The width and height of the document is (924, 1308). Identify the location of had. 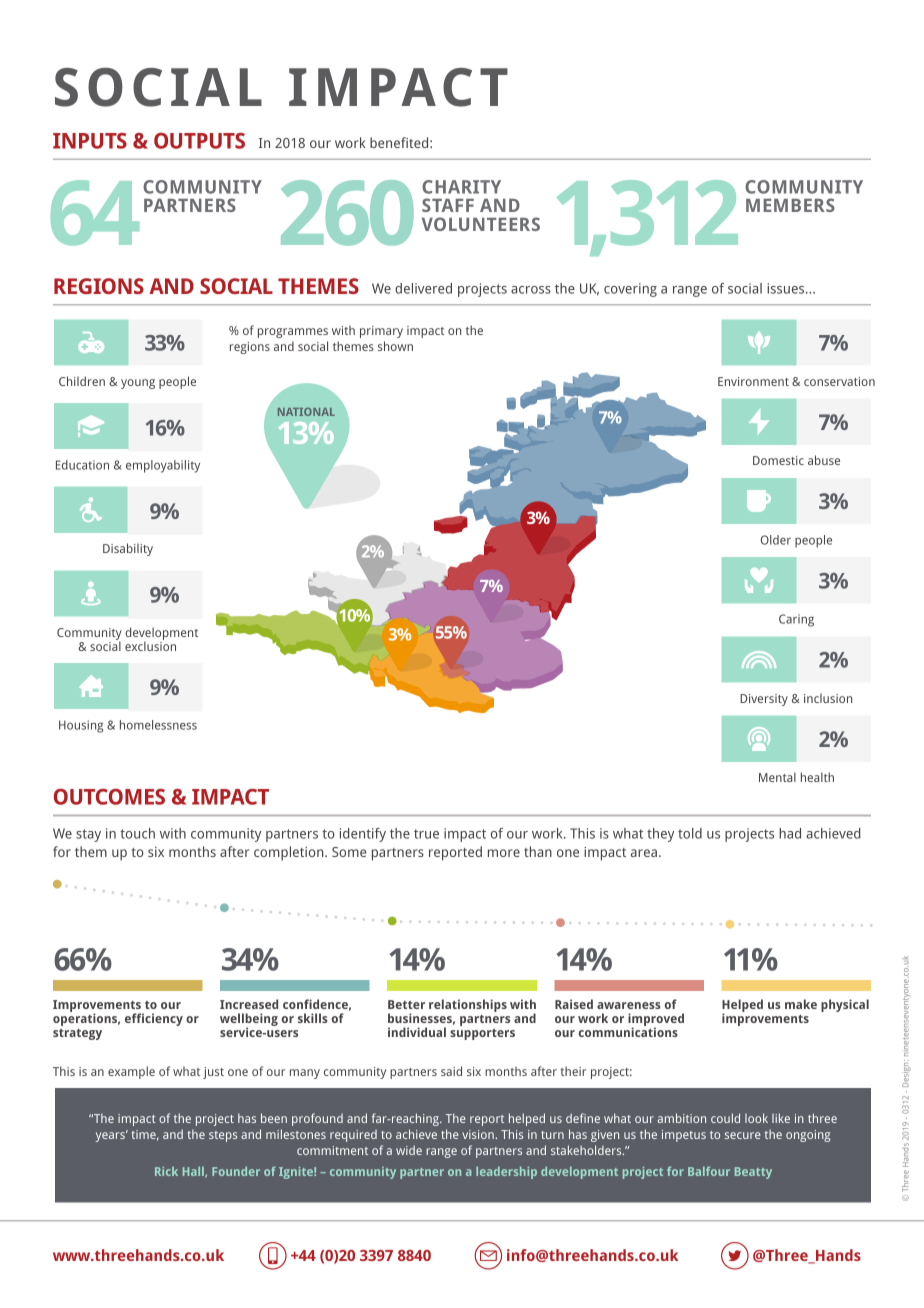
(790, 833).
